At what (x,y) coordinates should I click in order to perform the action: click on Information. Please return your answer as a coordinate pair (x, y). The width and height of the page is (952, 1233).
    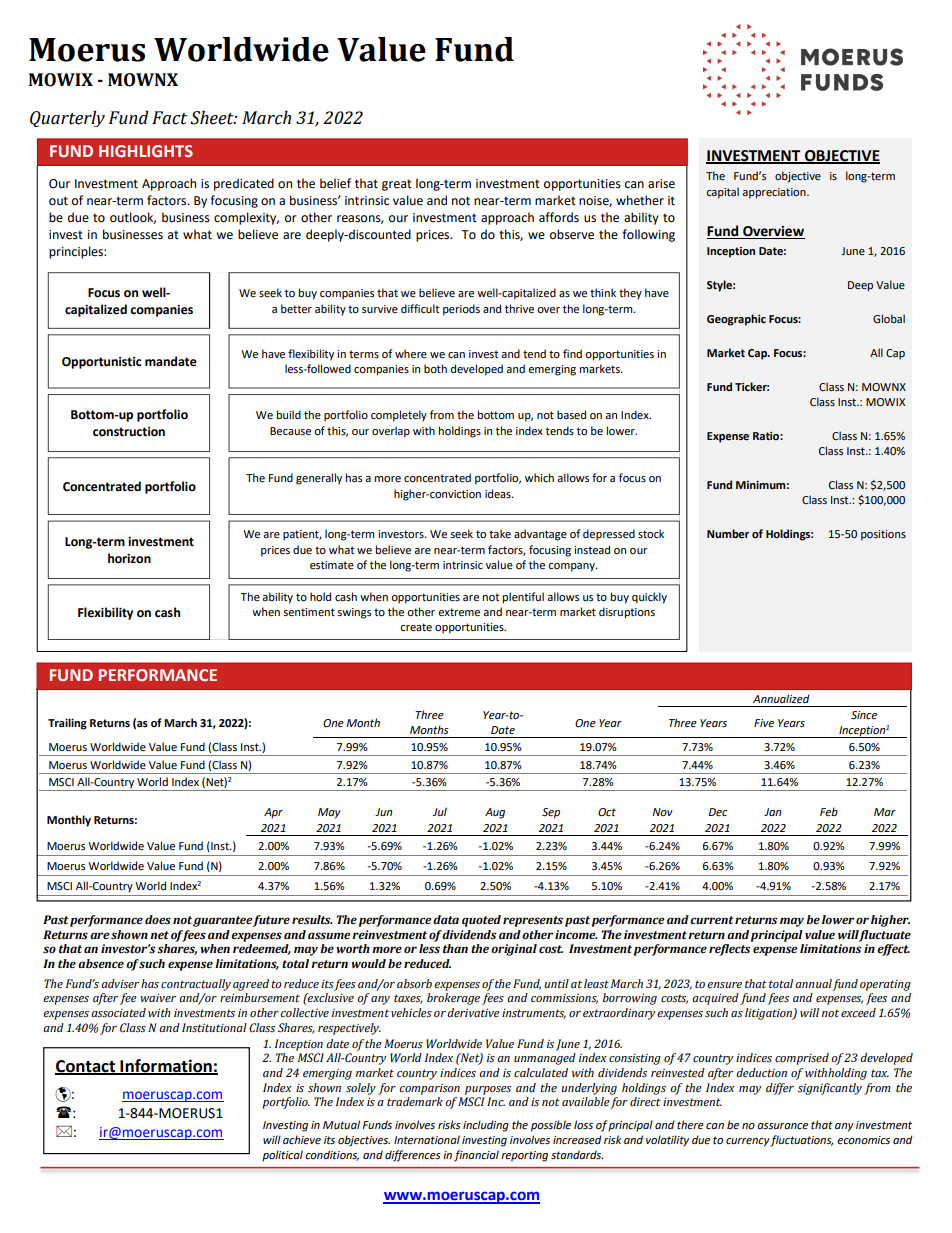
    Looking at the image, I should click on (166, 1066).
